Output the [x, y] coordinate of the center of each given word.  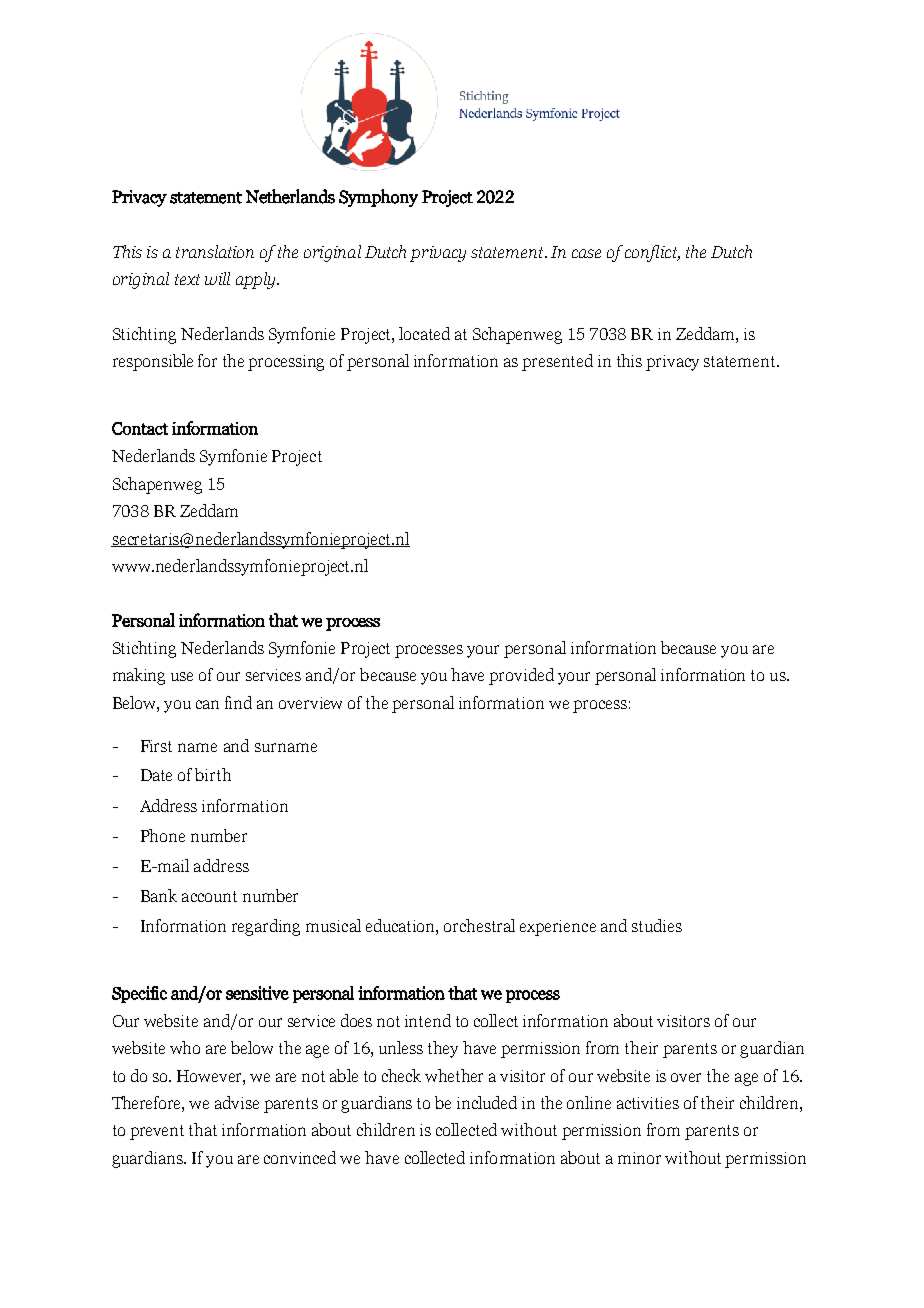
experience [558, 928]
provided [521, 676]
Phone [163, 835]
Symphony [378, 198]
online [589, 1102]
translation [215, 251]
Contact [140, 428]
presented [557, 362]
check [401, 1075]
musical [333, 925]
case [586, 253]
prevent [157, 1132]
